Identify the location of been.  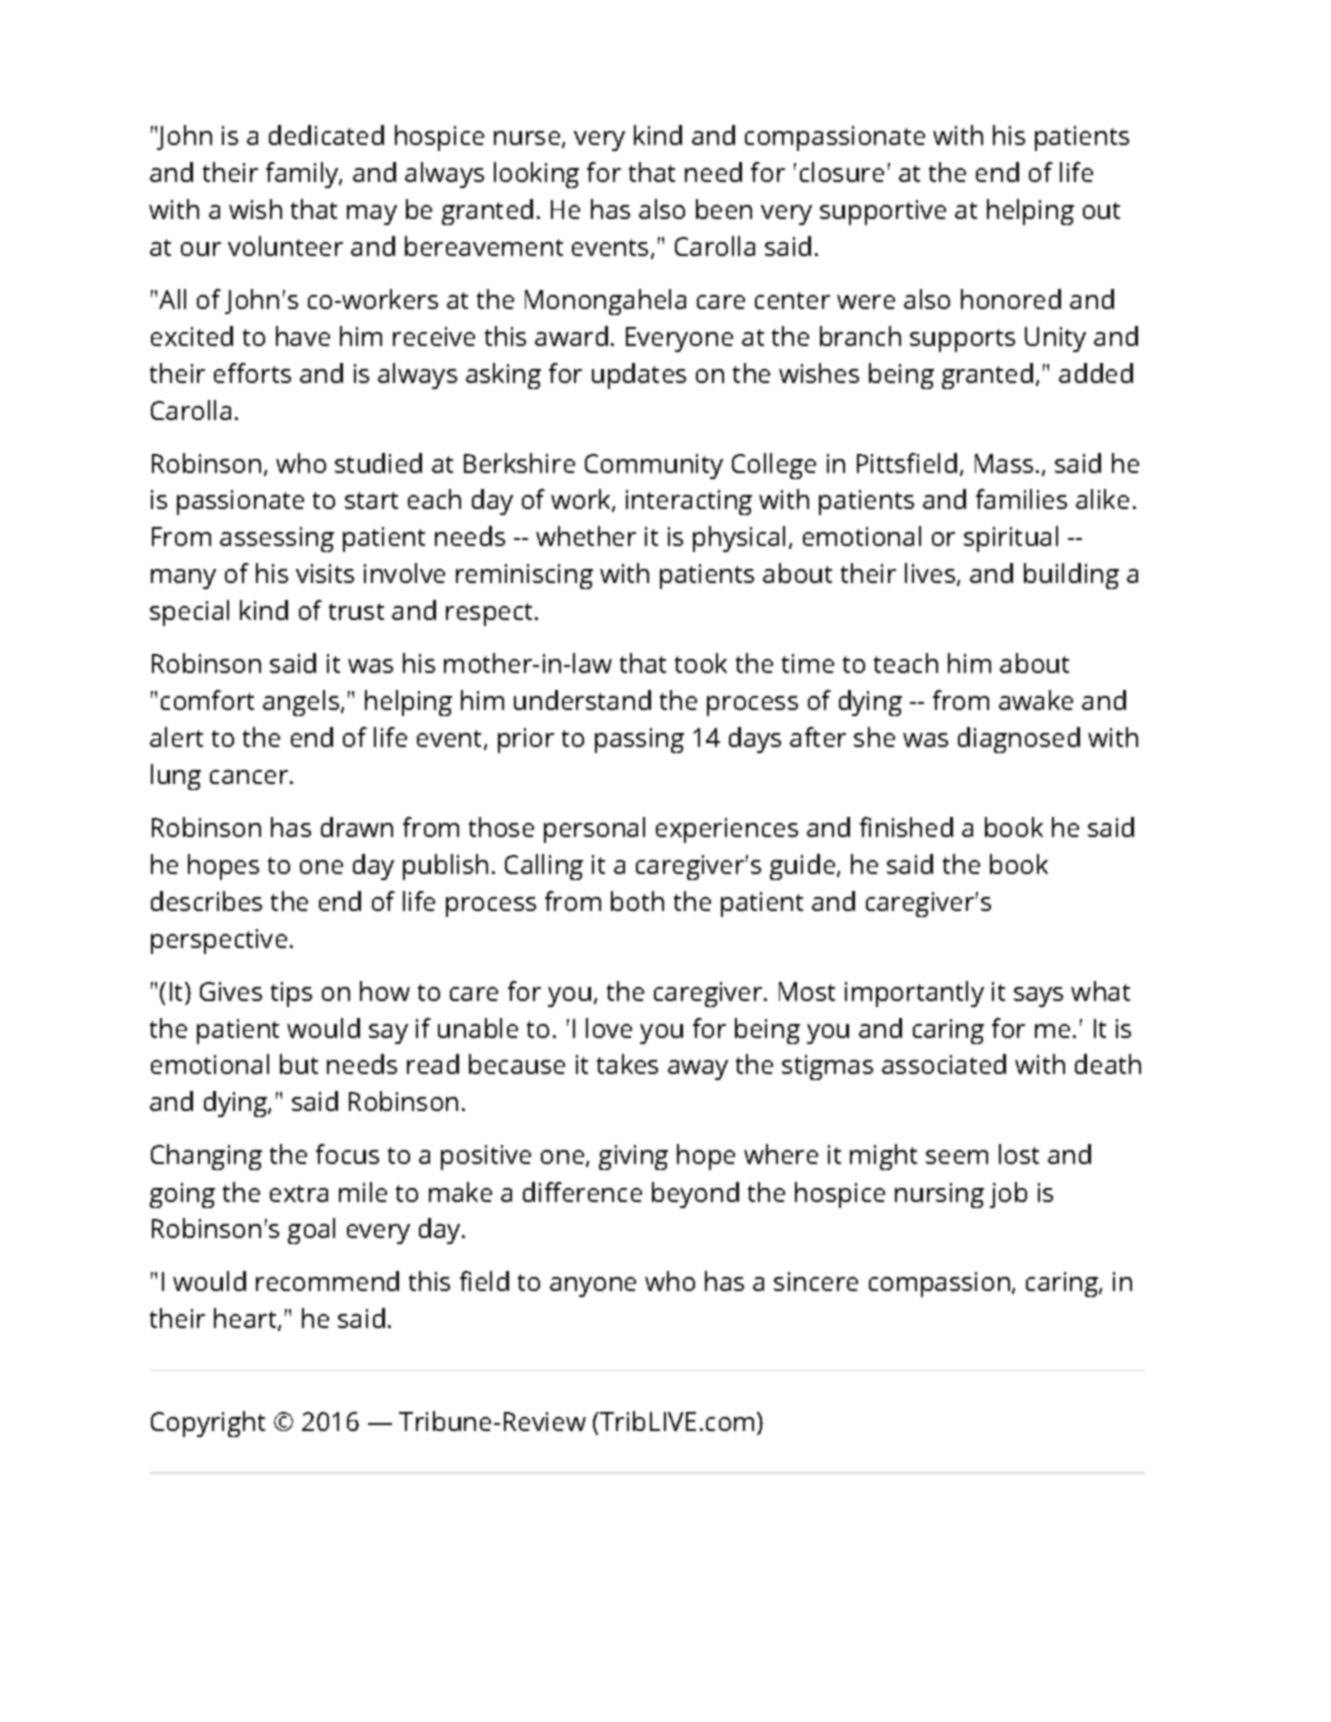
(724, 209).
